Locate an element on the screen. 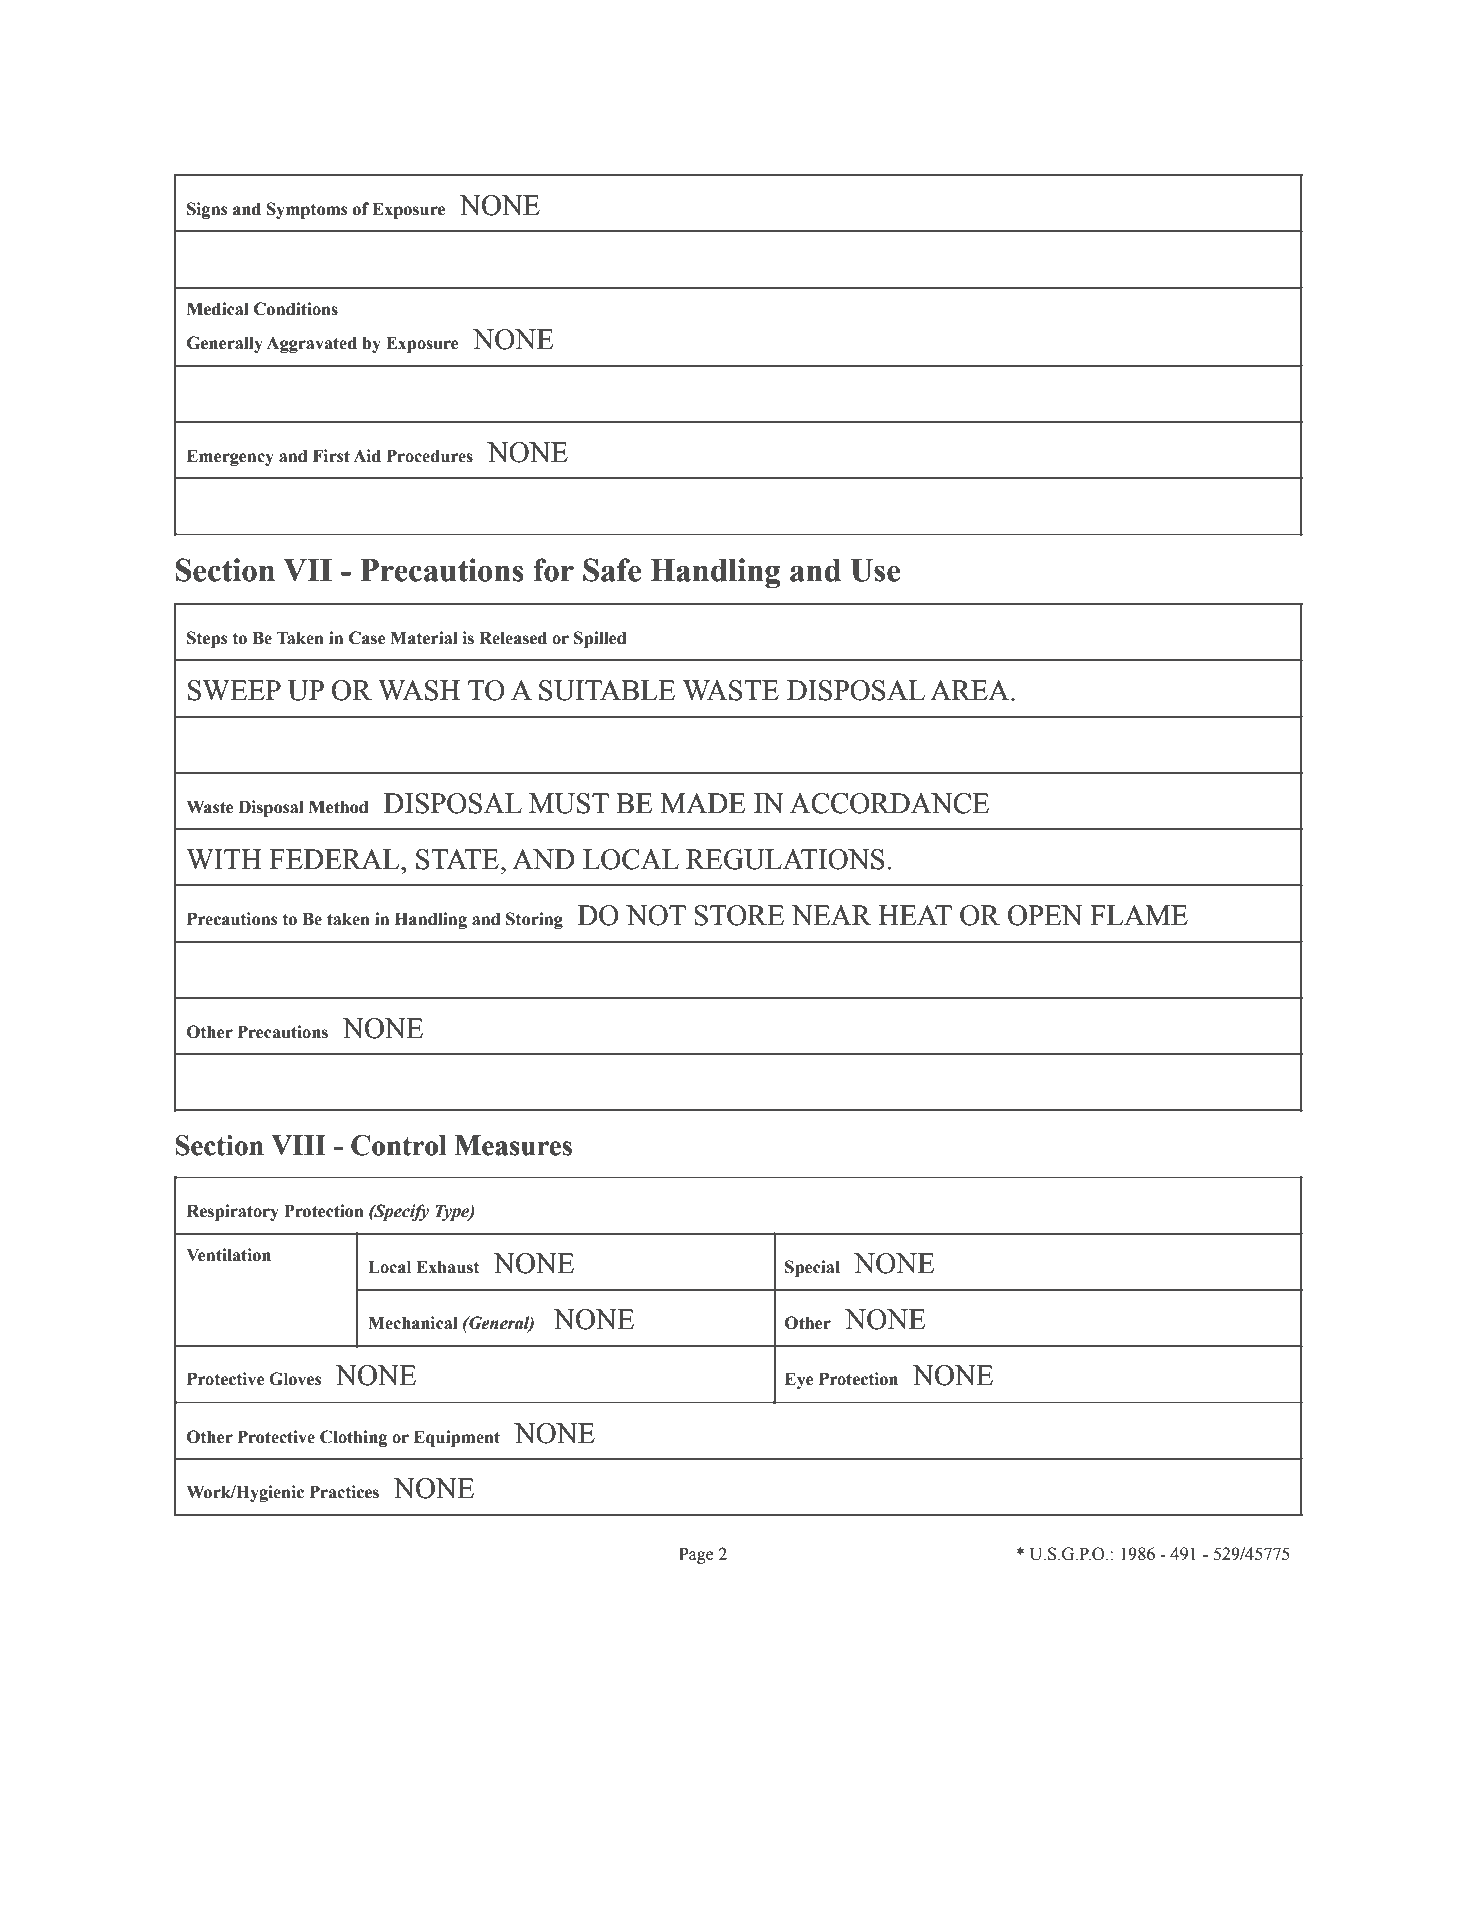  AREA is located at coordinates (971, 690).
